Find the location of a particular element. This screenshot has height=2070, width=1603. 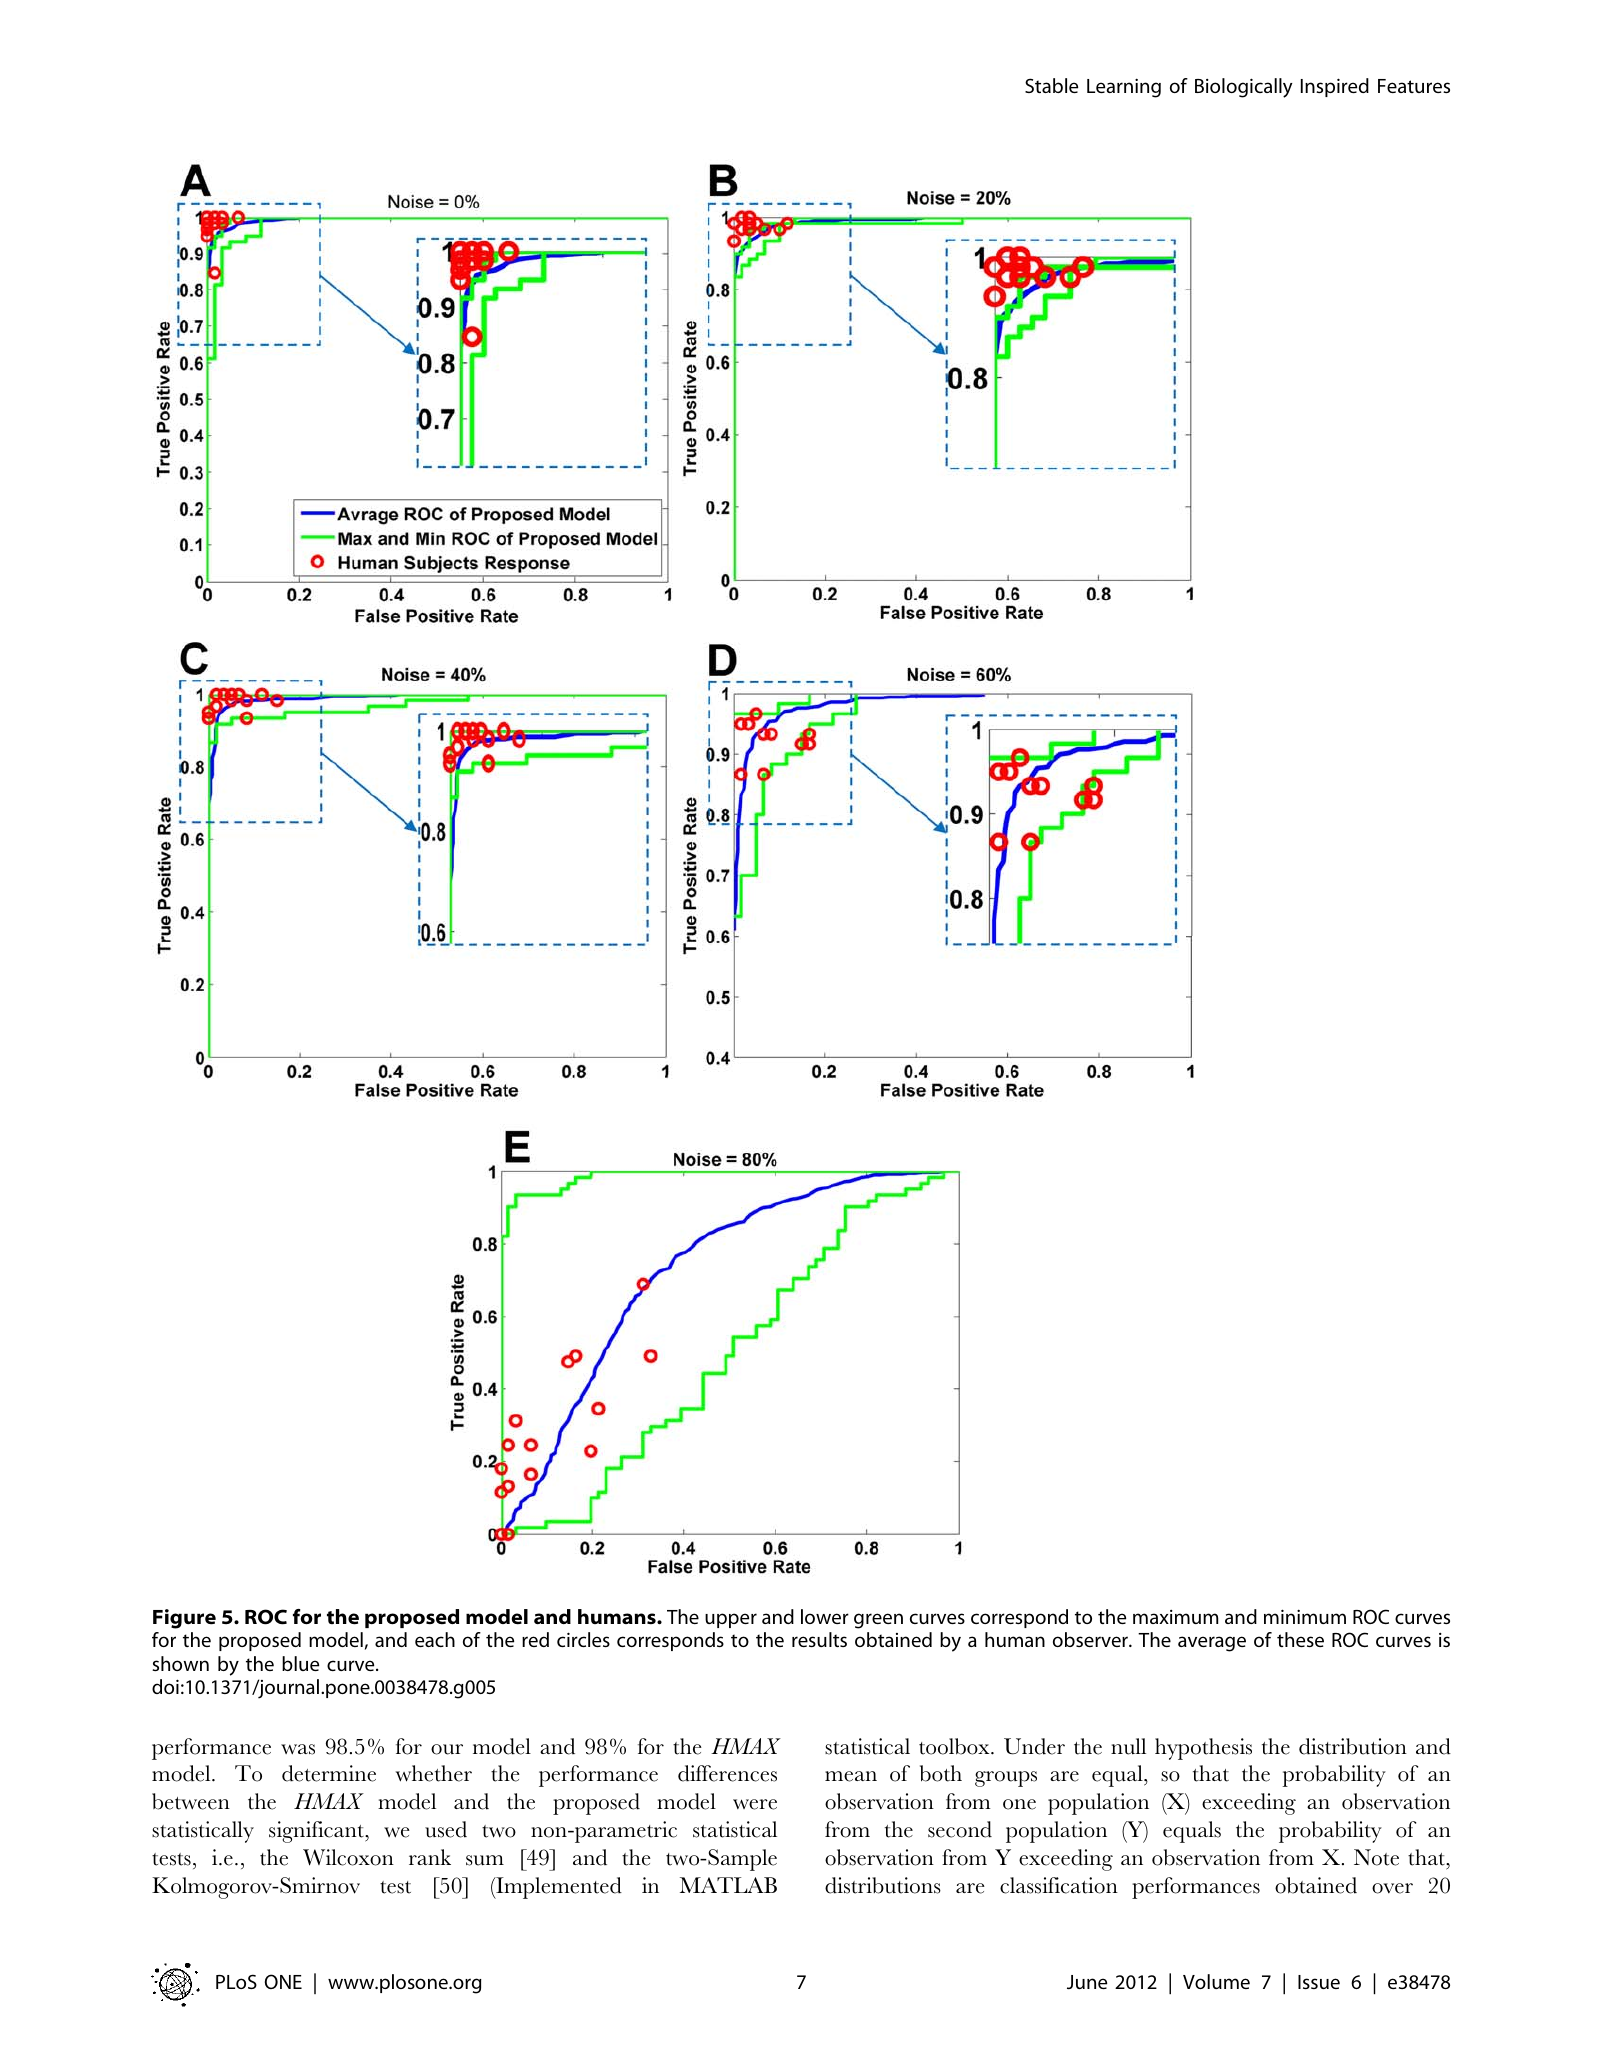

Biologically is located at coordinates (1244, 88).
